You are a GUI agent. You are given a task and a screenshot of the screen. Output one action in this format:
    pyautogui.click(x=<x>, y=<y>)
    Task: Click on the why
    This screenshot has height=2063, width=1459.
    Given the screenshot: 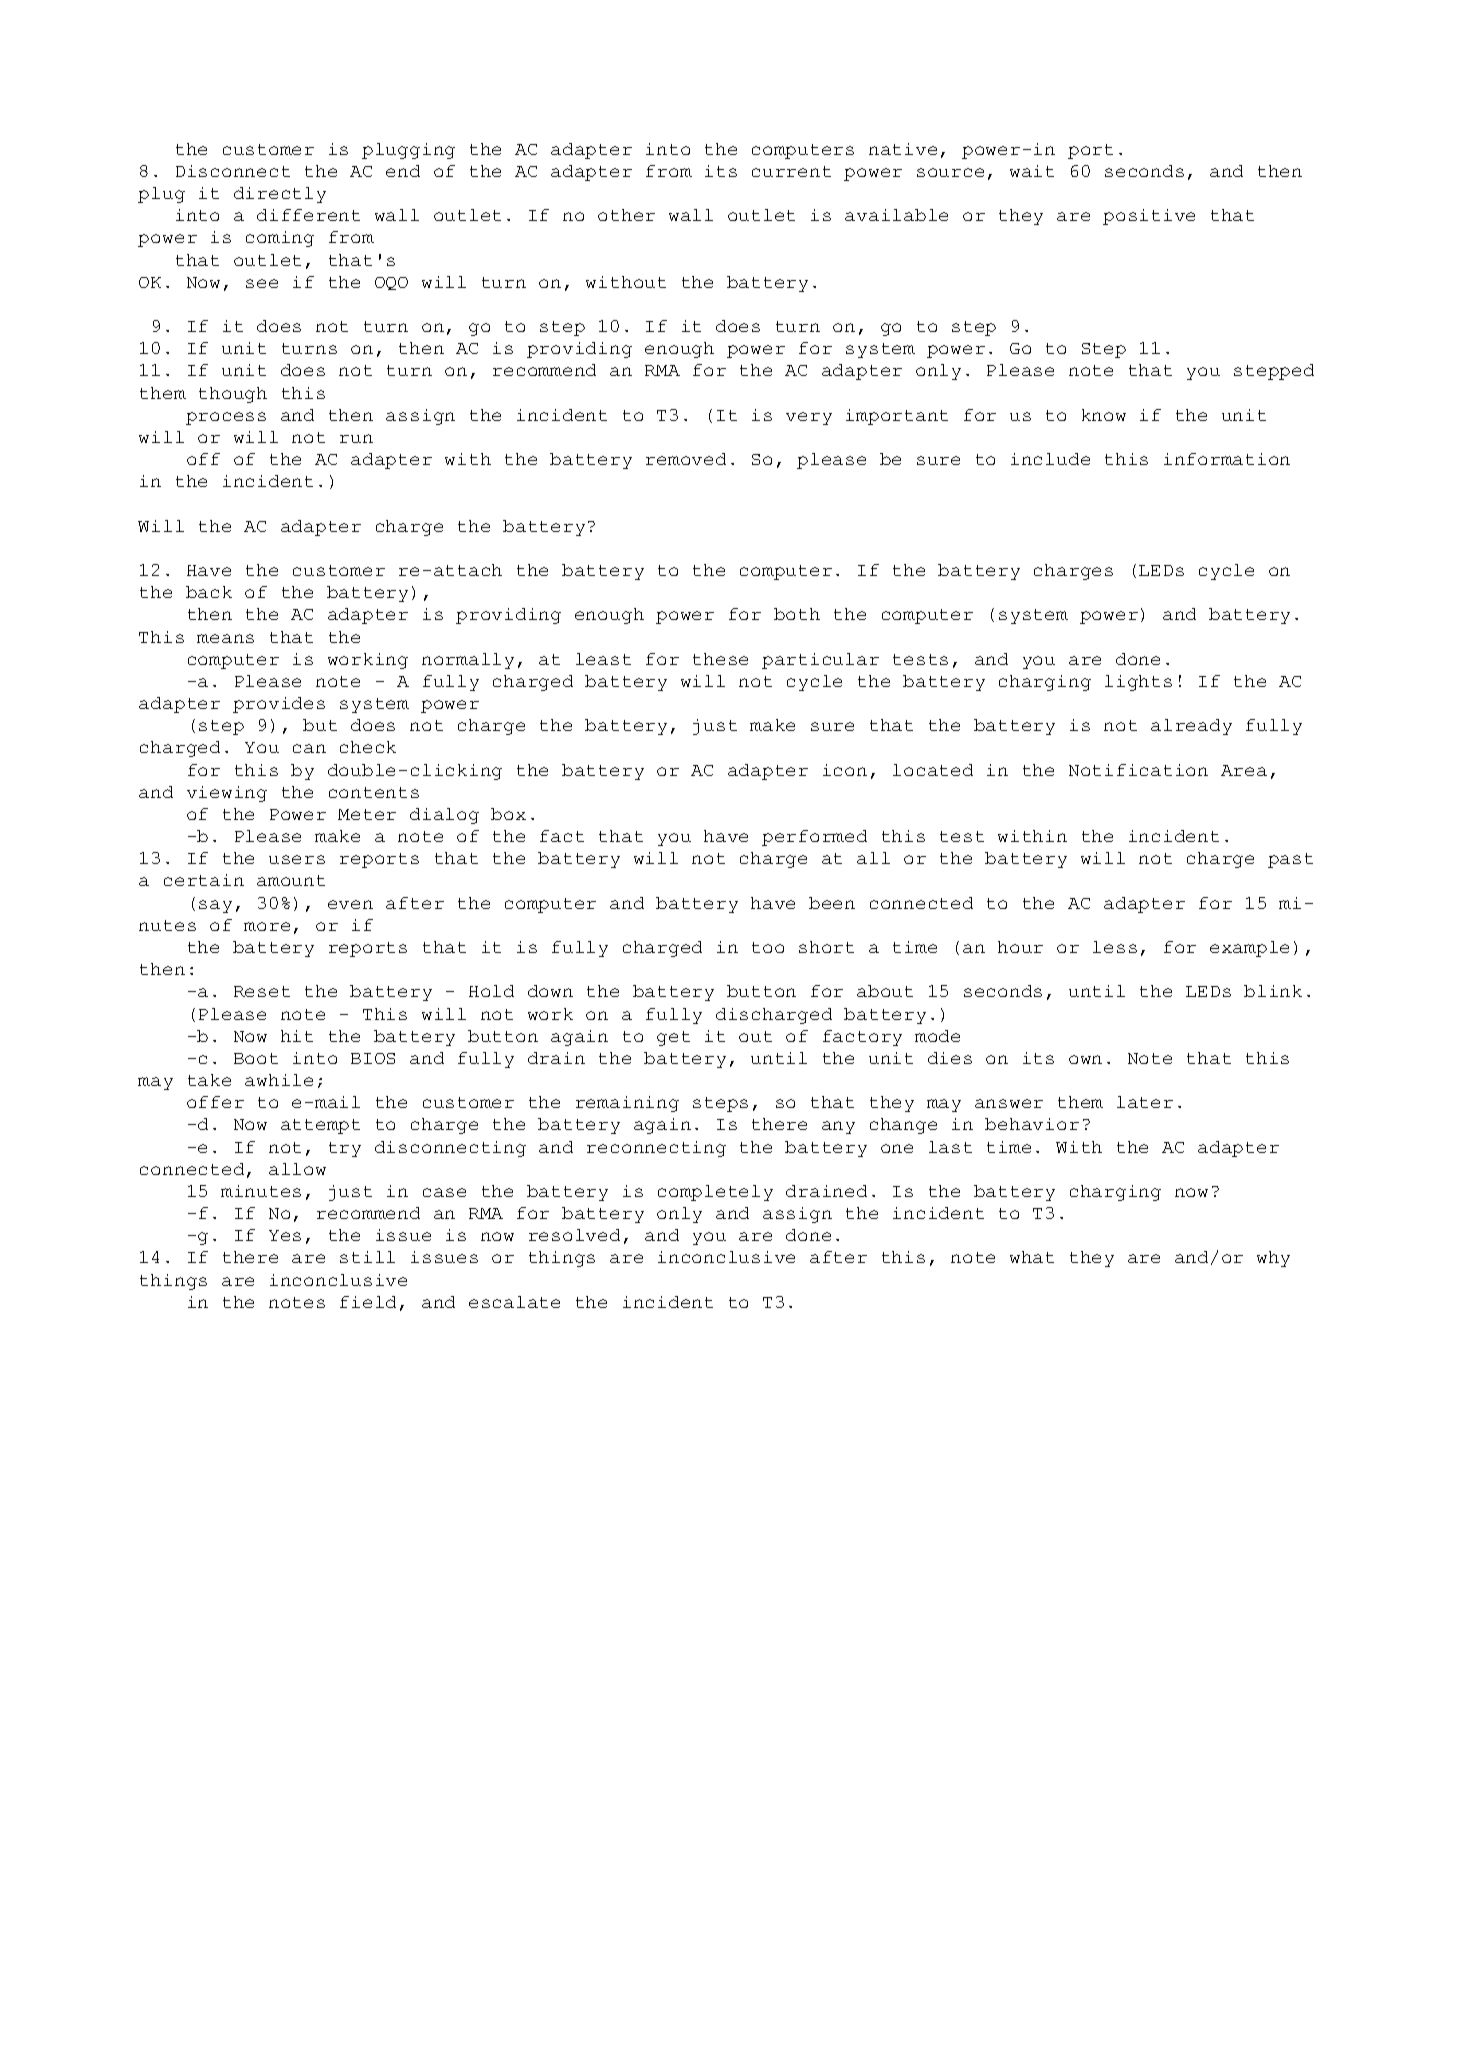 What is the action you would take?
    pyautogui.click(x=1273, y=1259)
